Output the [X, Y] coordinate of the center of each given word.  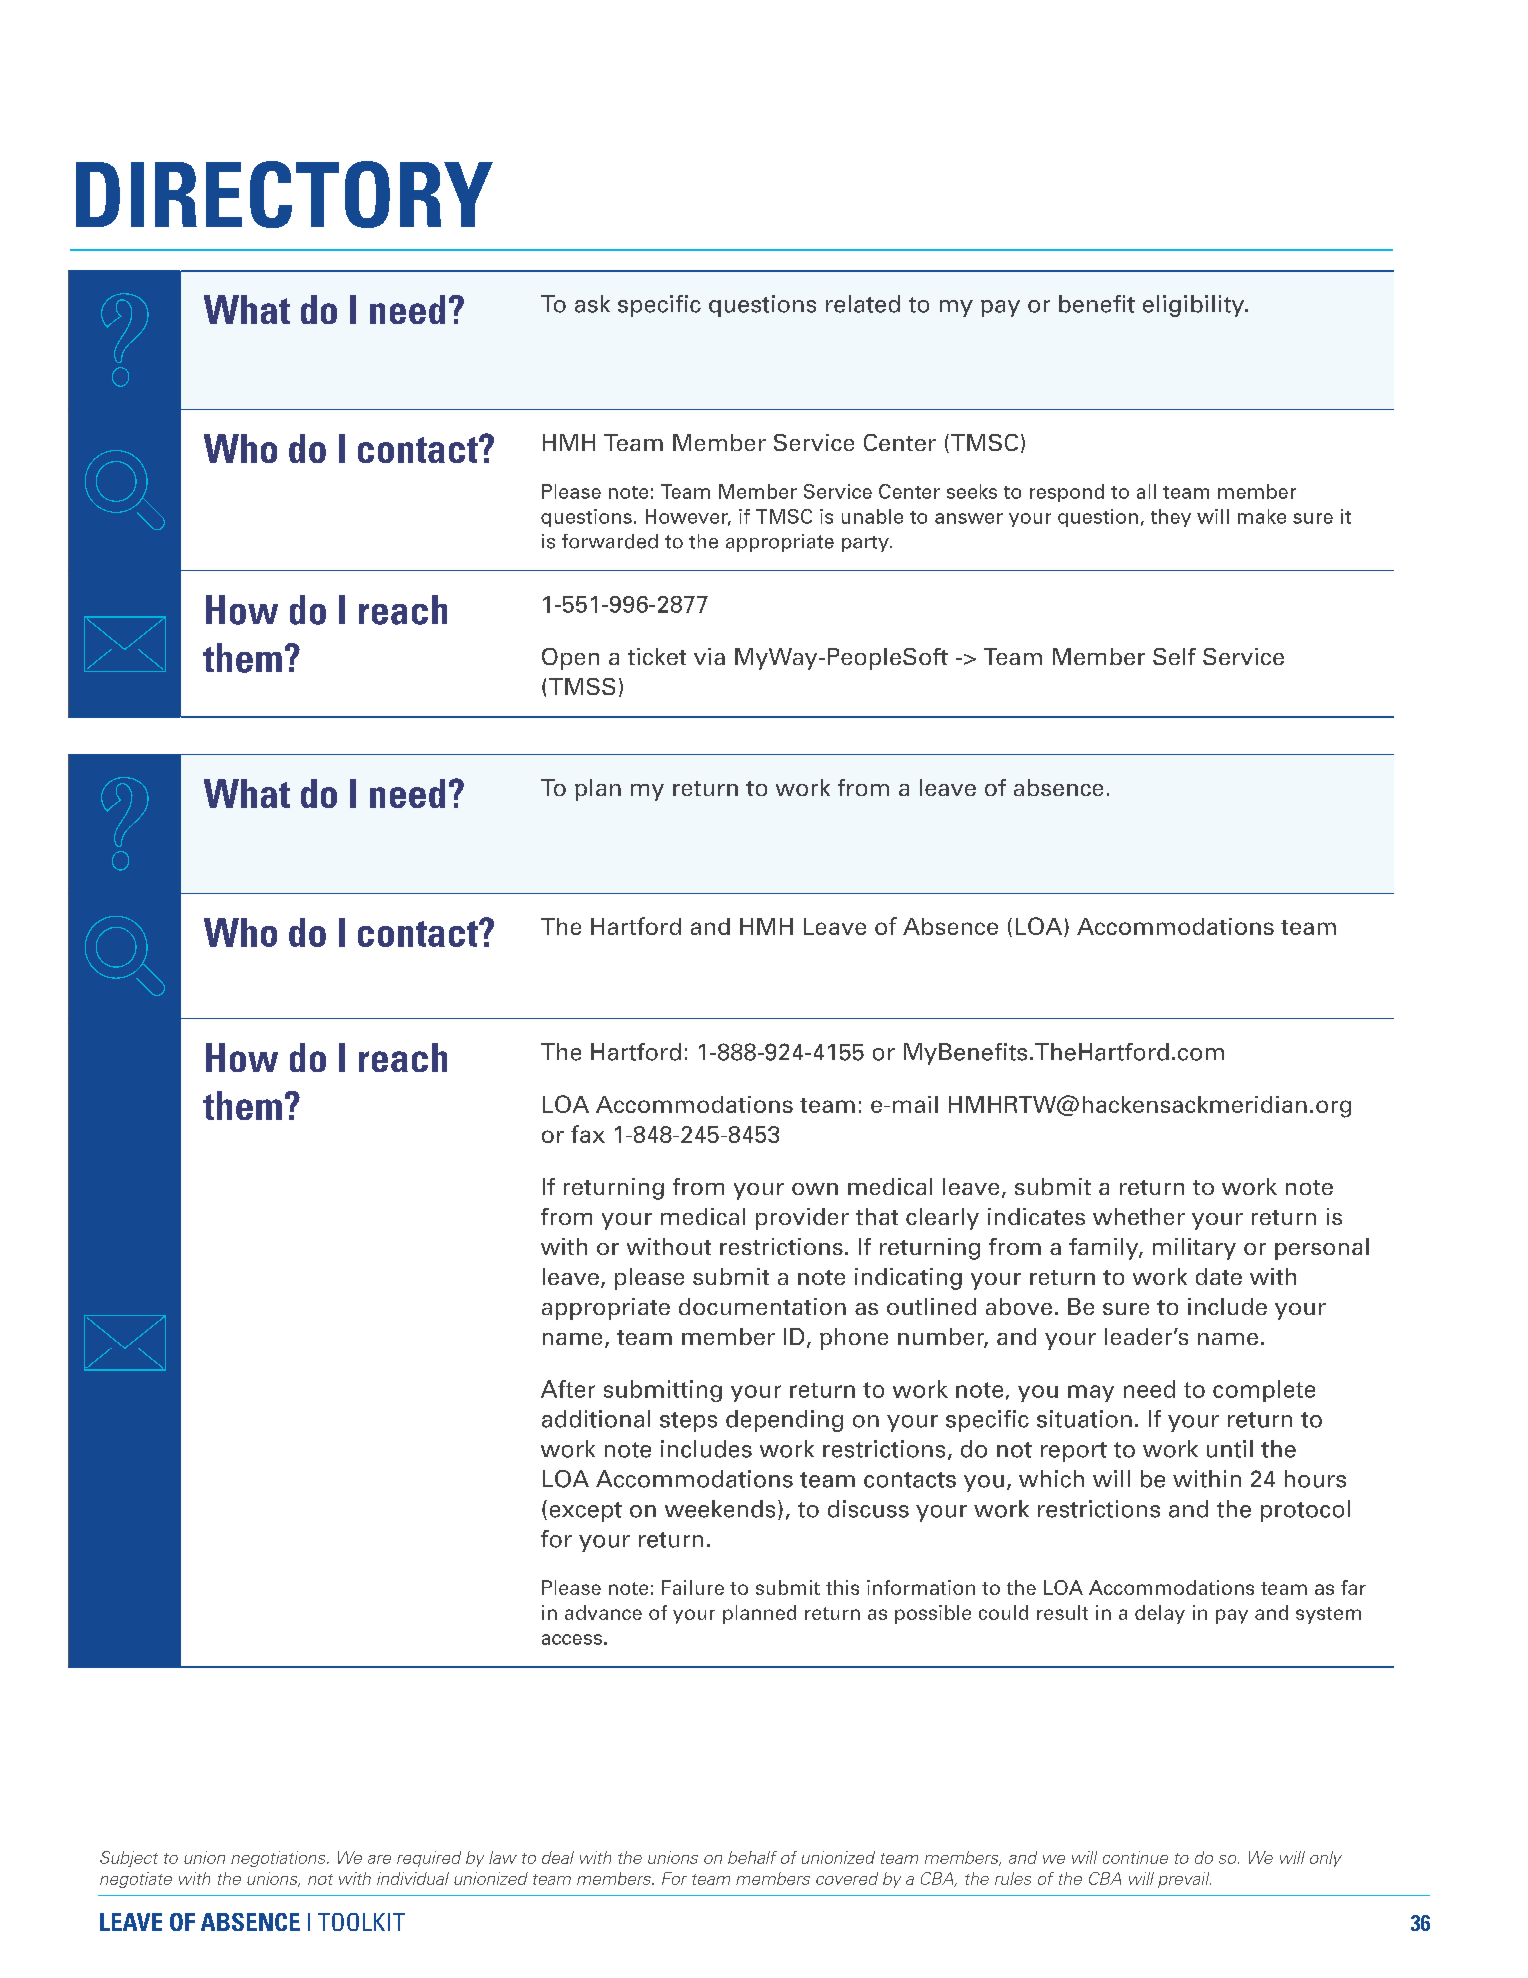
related [863, 304]
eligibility [1195, 306]
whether [1139, 1216]
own [815, 1189]
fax [588, 1134]
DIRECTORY [284, 194]
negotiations [279, 1859]
